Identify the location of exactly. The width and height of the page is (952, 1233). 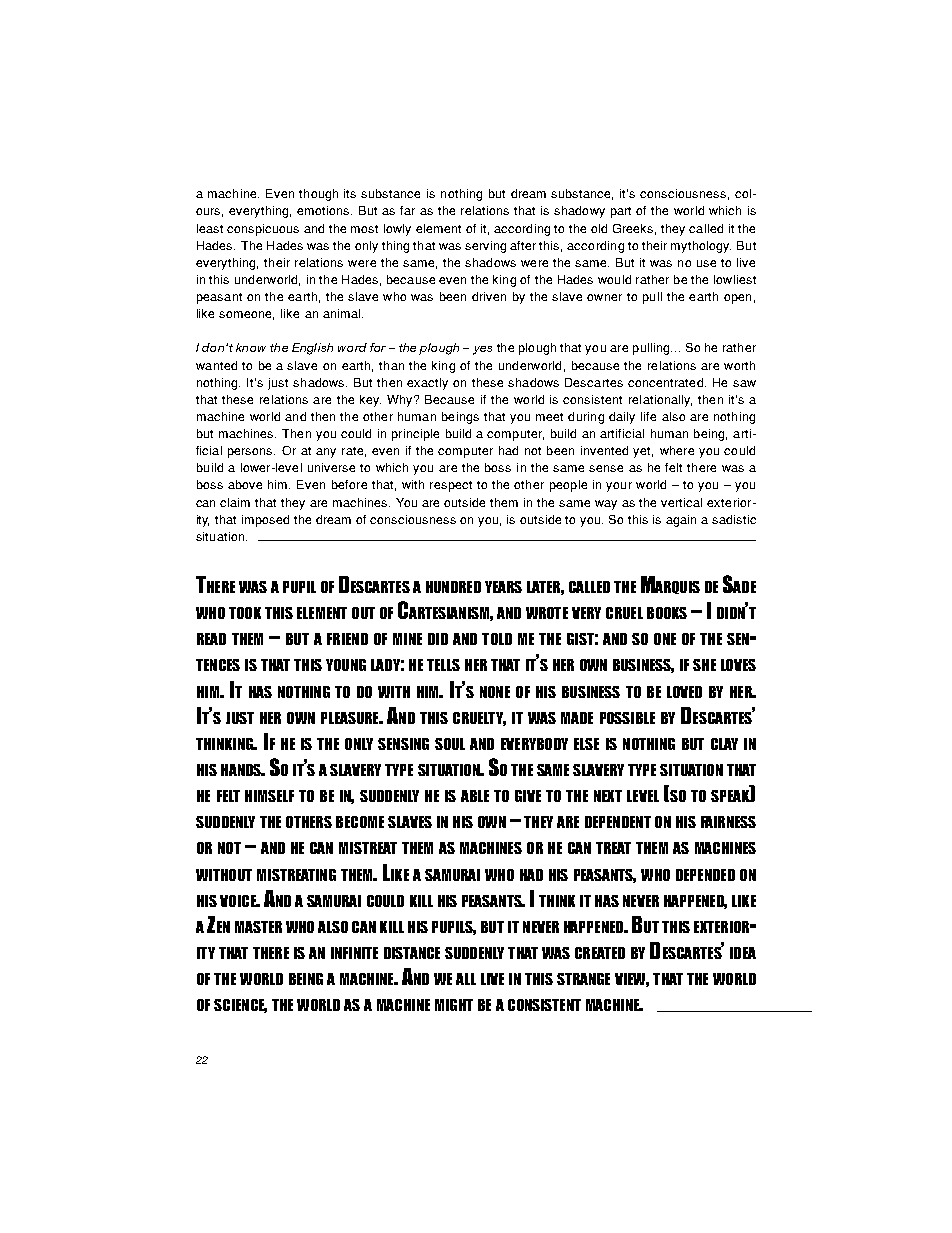
(427, 384).
